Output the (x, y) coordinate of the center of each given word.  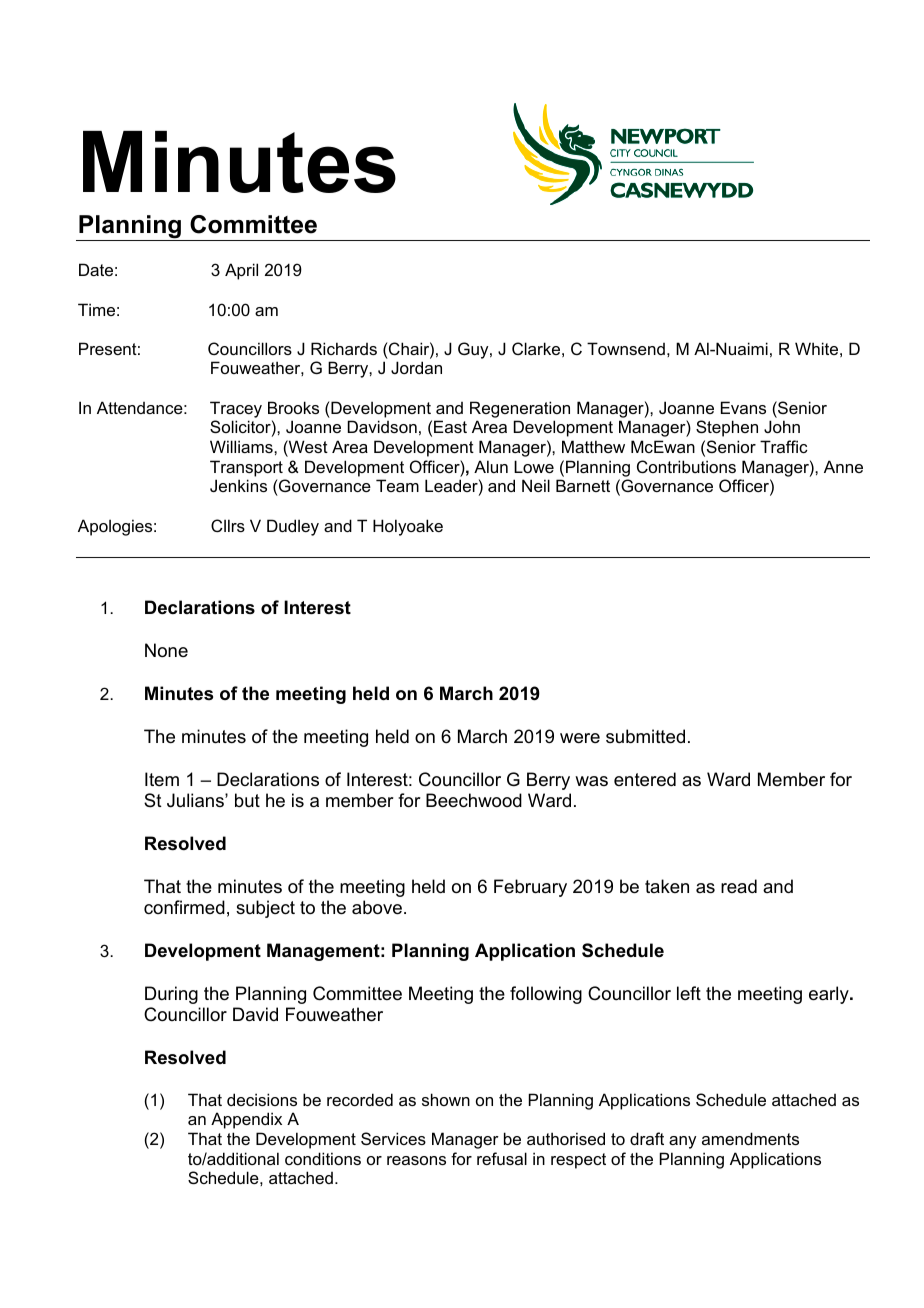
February (530, 888)
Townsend (626, 348)
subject (265, 909)
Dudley (293, 527)
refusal (502, 1158)
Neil (536, 485)
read (739, 886)
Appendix (246, 1120)
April (241, 271)
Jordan (416, 367)
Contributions (686, 466)
